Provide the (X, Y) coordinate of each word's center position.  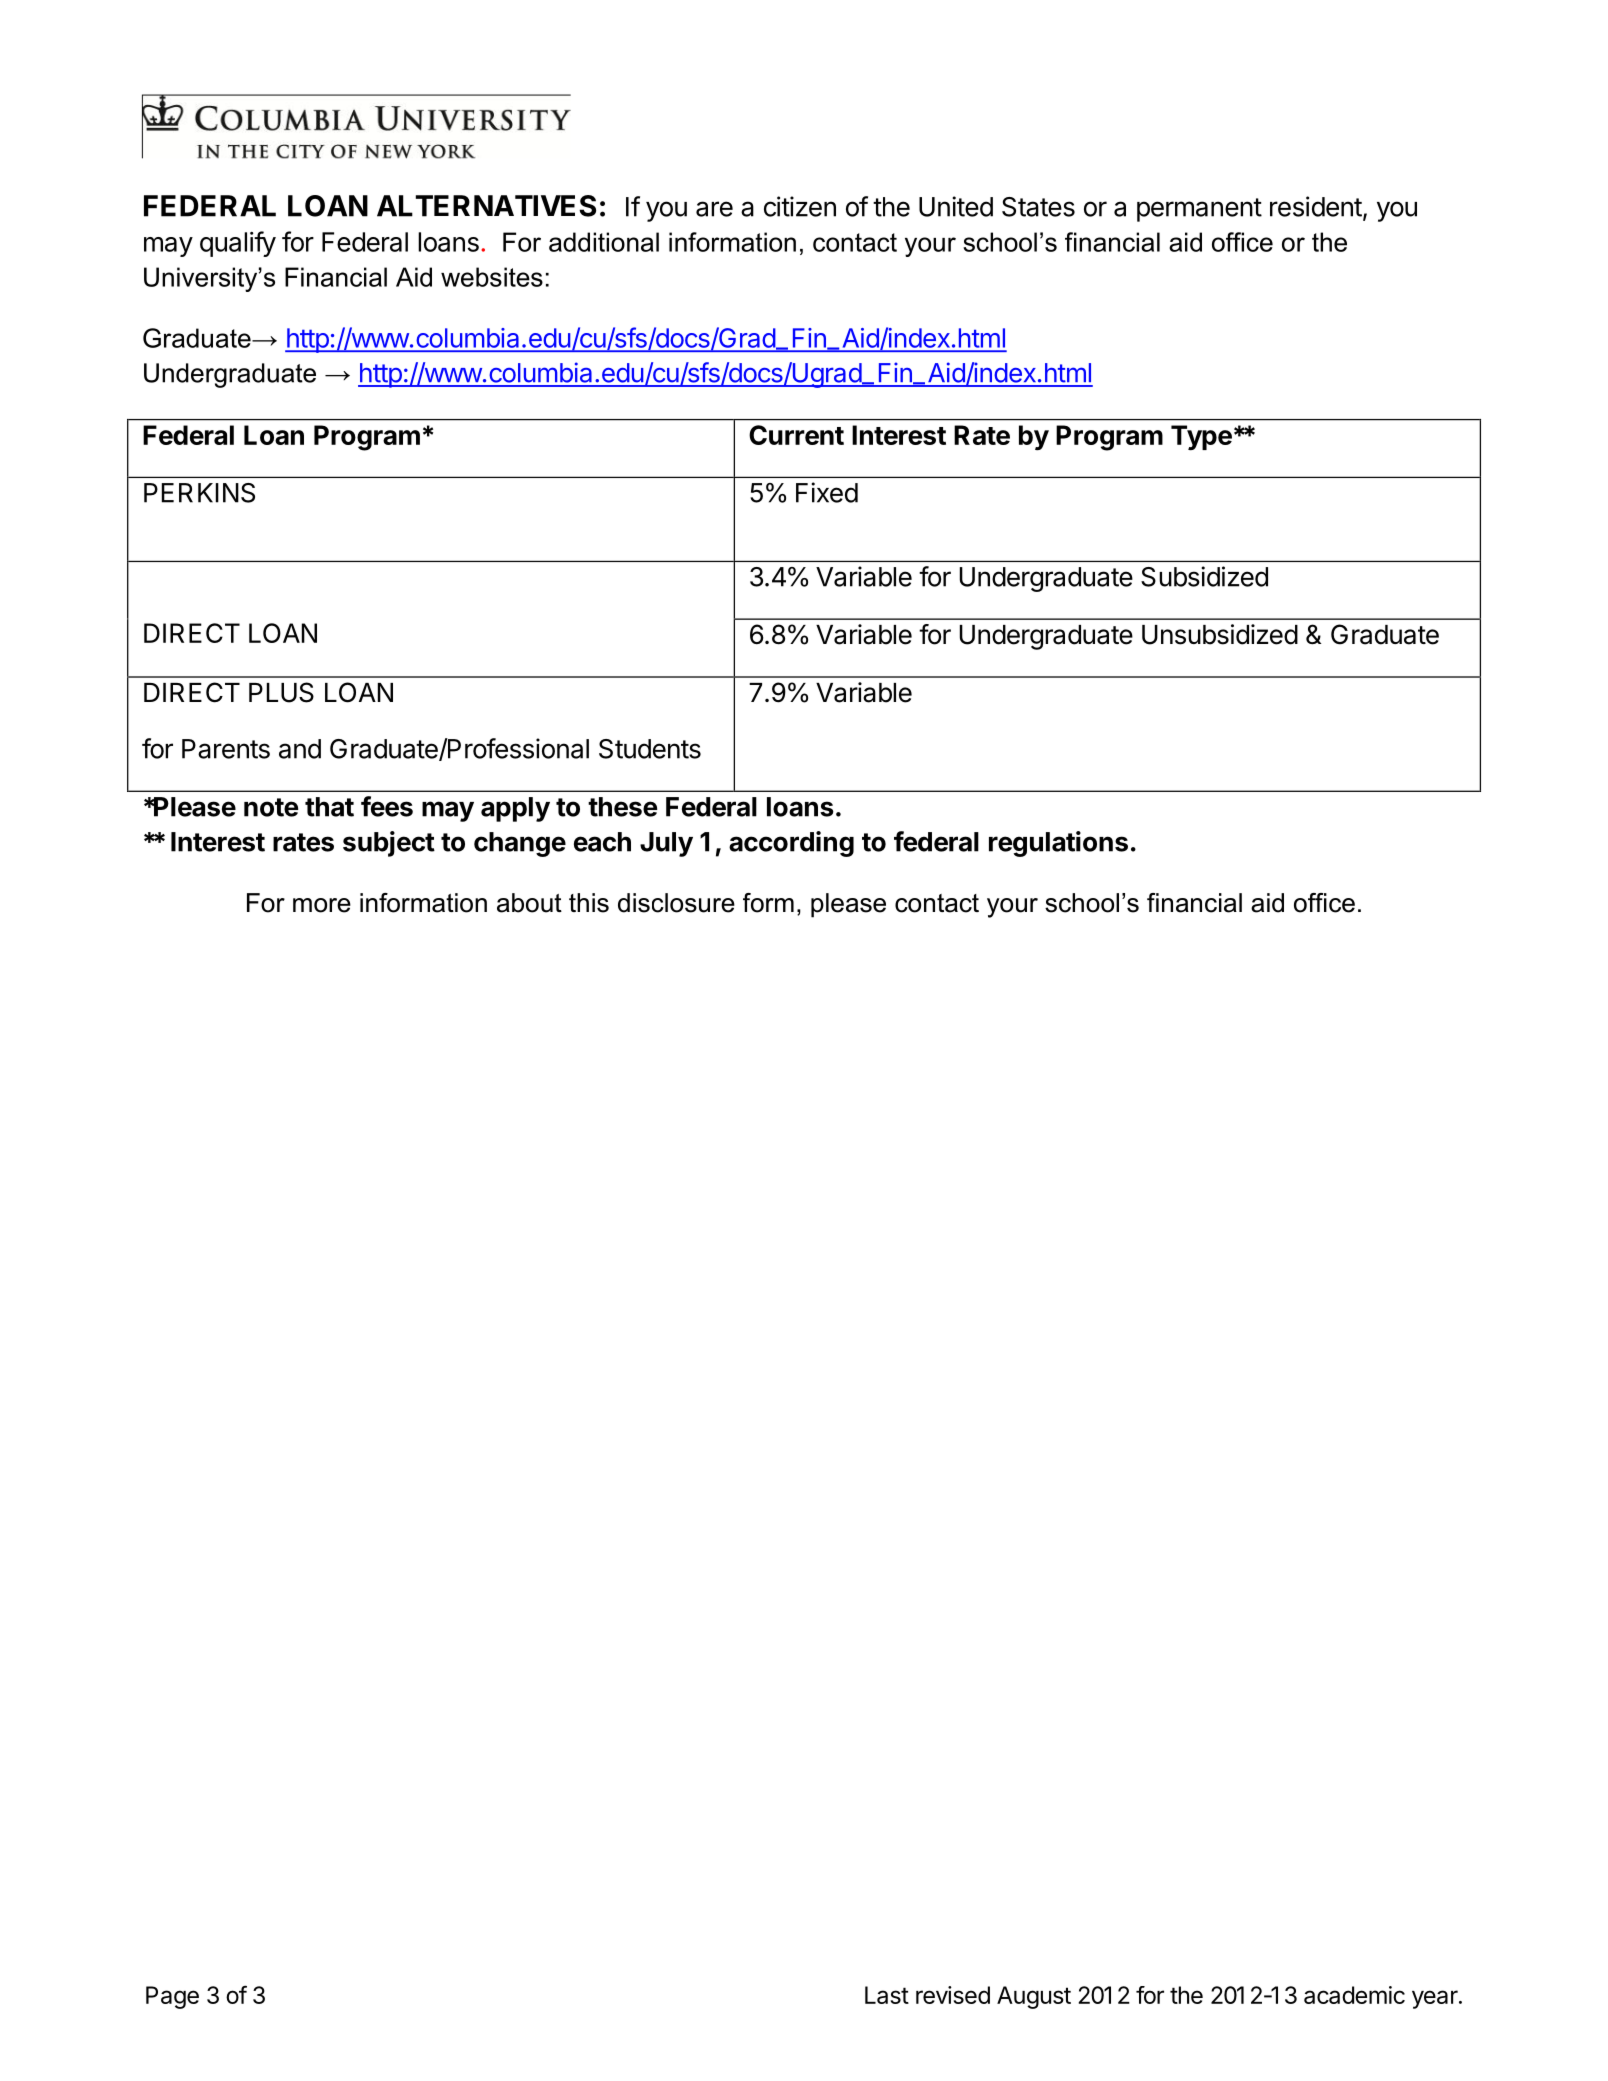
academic (1354, 1995)
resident (1316, 206)
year (1436, 1999)
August (1034, 1997)
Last (887, 1995)
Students (650, 749)
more (322, 905)
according (791, 844)
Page (172, 1997)
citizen (800, 206)
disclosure (676, 903)
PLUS (281, 692)
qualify (238, 244)
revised (953, 1995)
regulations (1058, 844)
